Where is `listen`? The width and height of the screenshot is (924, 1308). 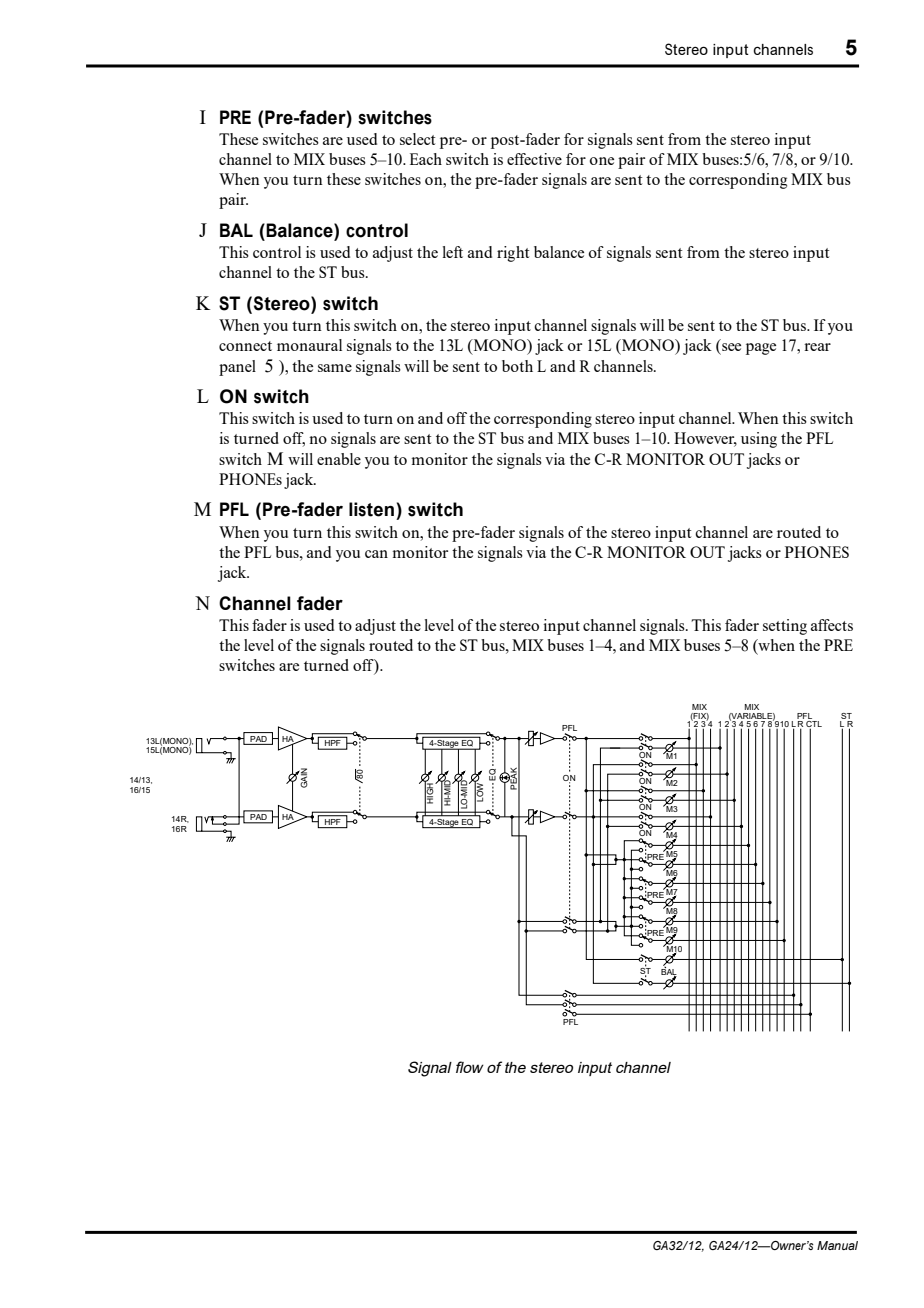 listen is located at coordinates (371, 509).
